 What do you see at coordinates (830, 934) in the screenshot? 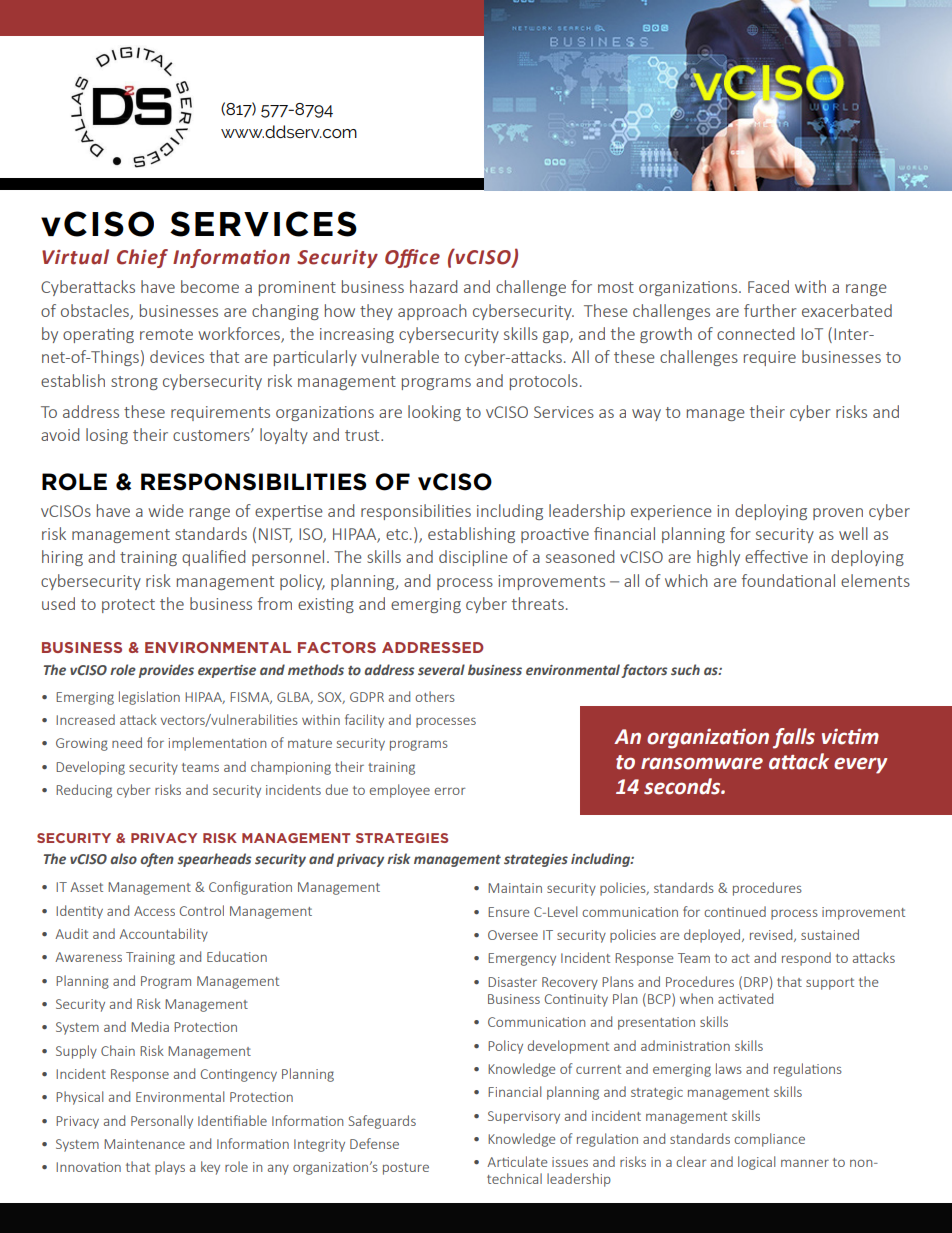
I see `sustained` at bounding box center [830, 934].
